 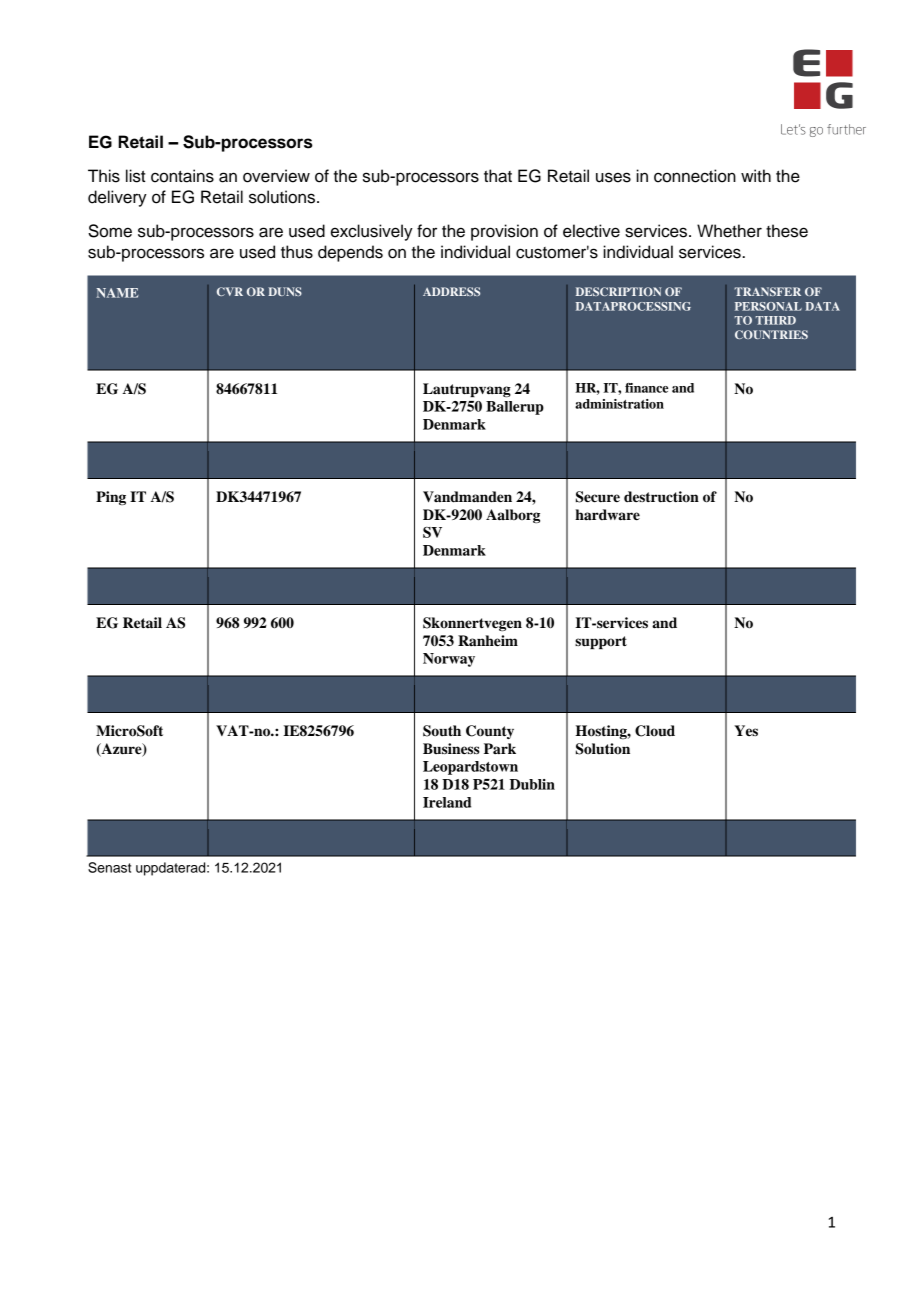 I want to click on that, so click(x=498, y=176).
